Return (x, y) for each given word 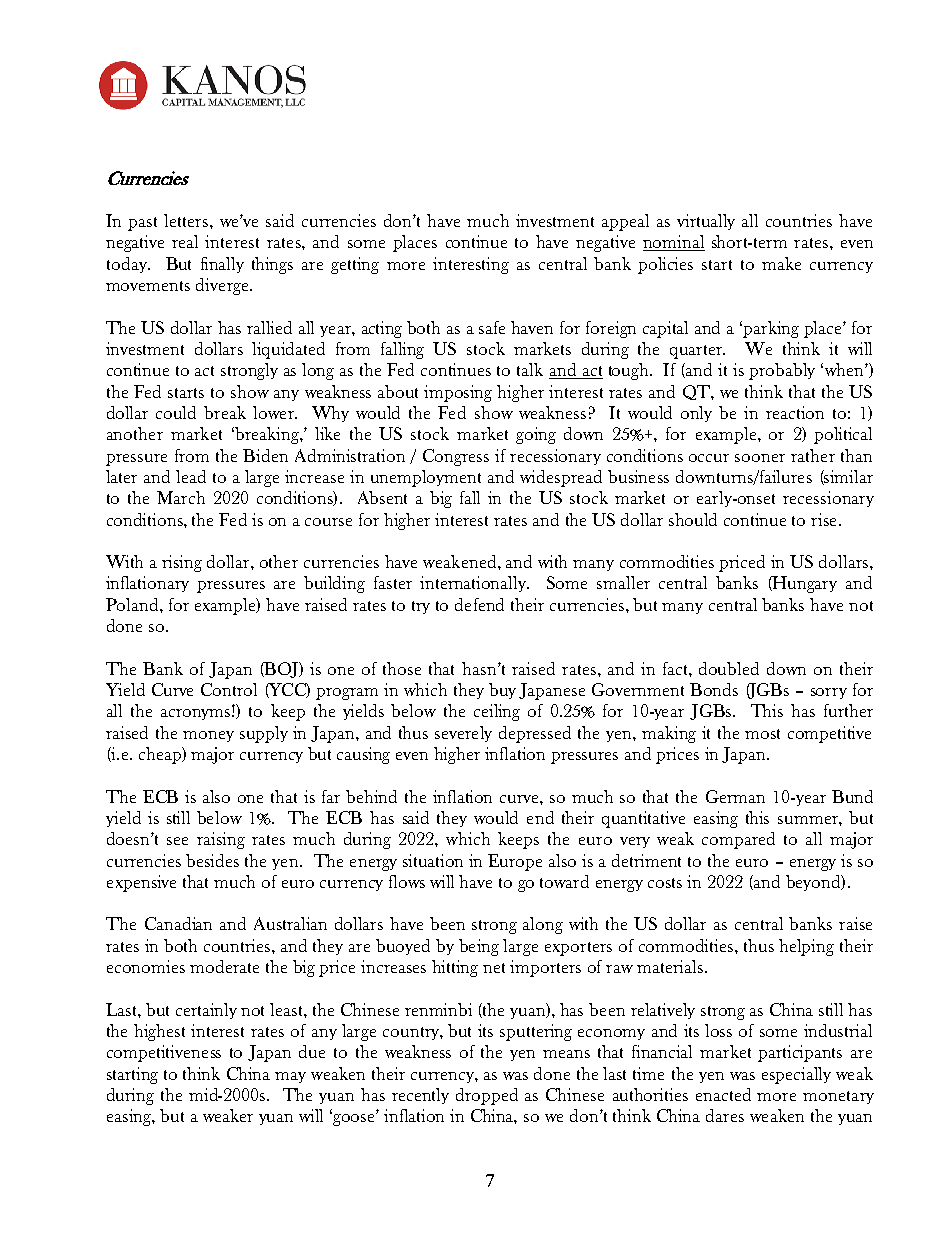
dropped (487, 1096)
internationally (474, 584)
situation (433, 860)
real (185, 241)
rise (823, 519)
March (181, 497)
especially (796, 1075)
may (290, 1077)
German (735, 796)
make (781, 263)
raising (221, 840)
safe (492, 327)
